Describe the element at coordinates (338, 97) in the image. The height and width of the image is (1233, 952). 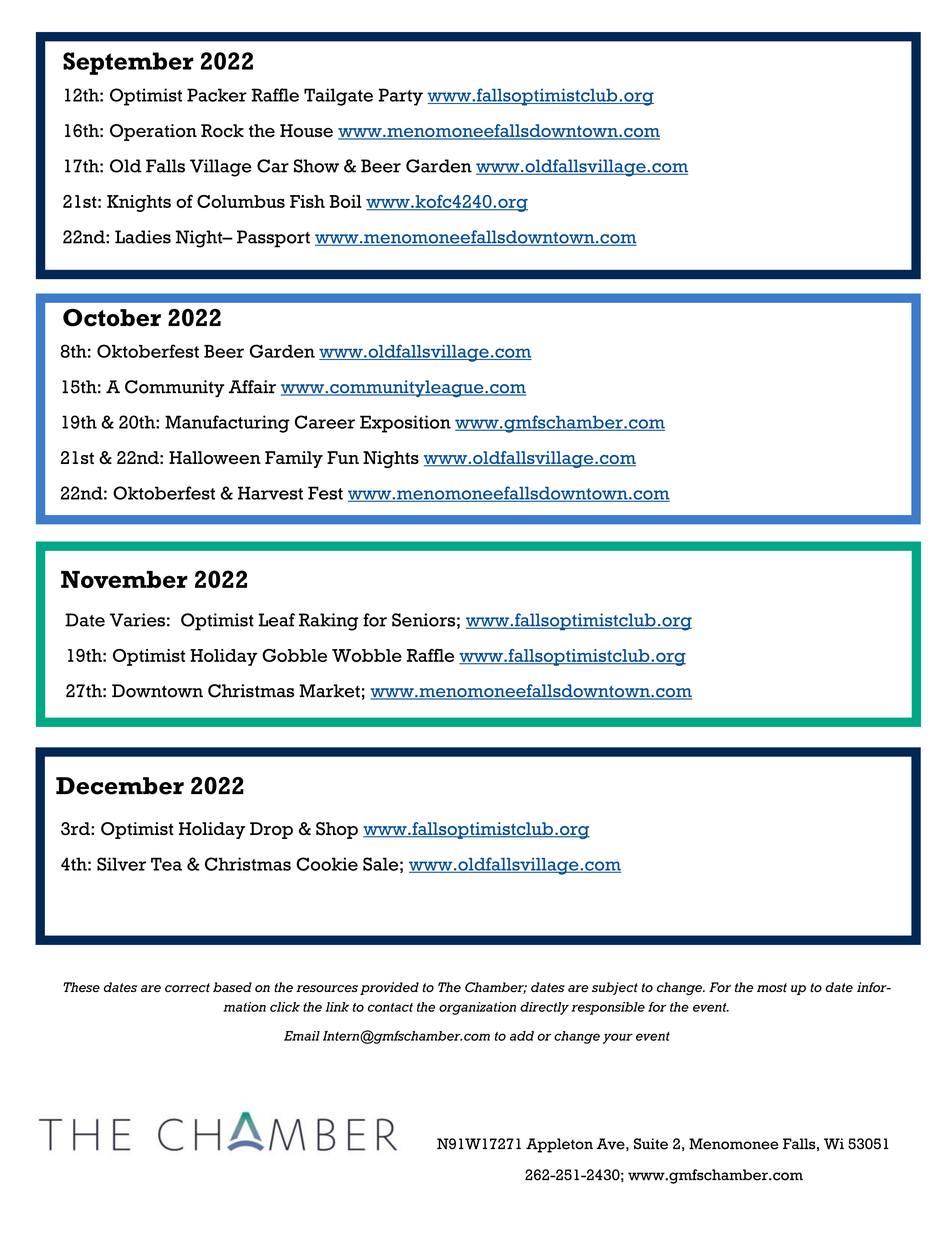
I see `Tailgate` at that location.
